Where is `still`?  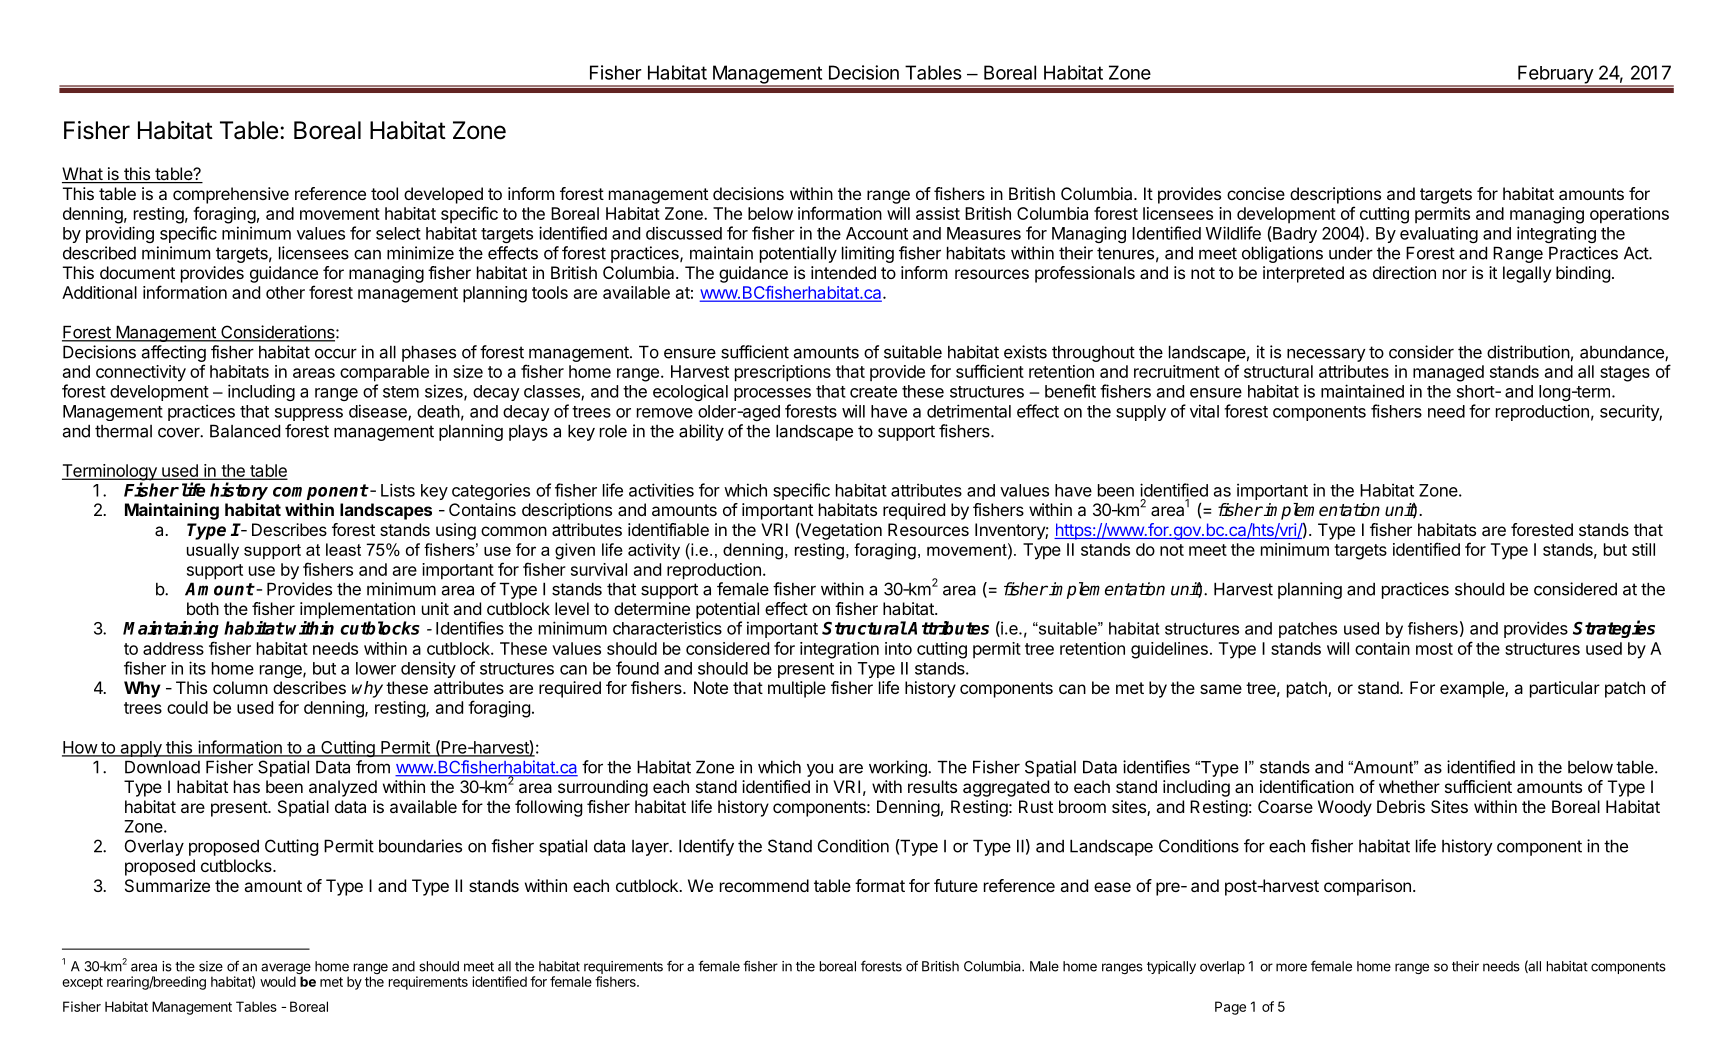
still is located at coordinates (1643, 549).
